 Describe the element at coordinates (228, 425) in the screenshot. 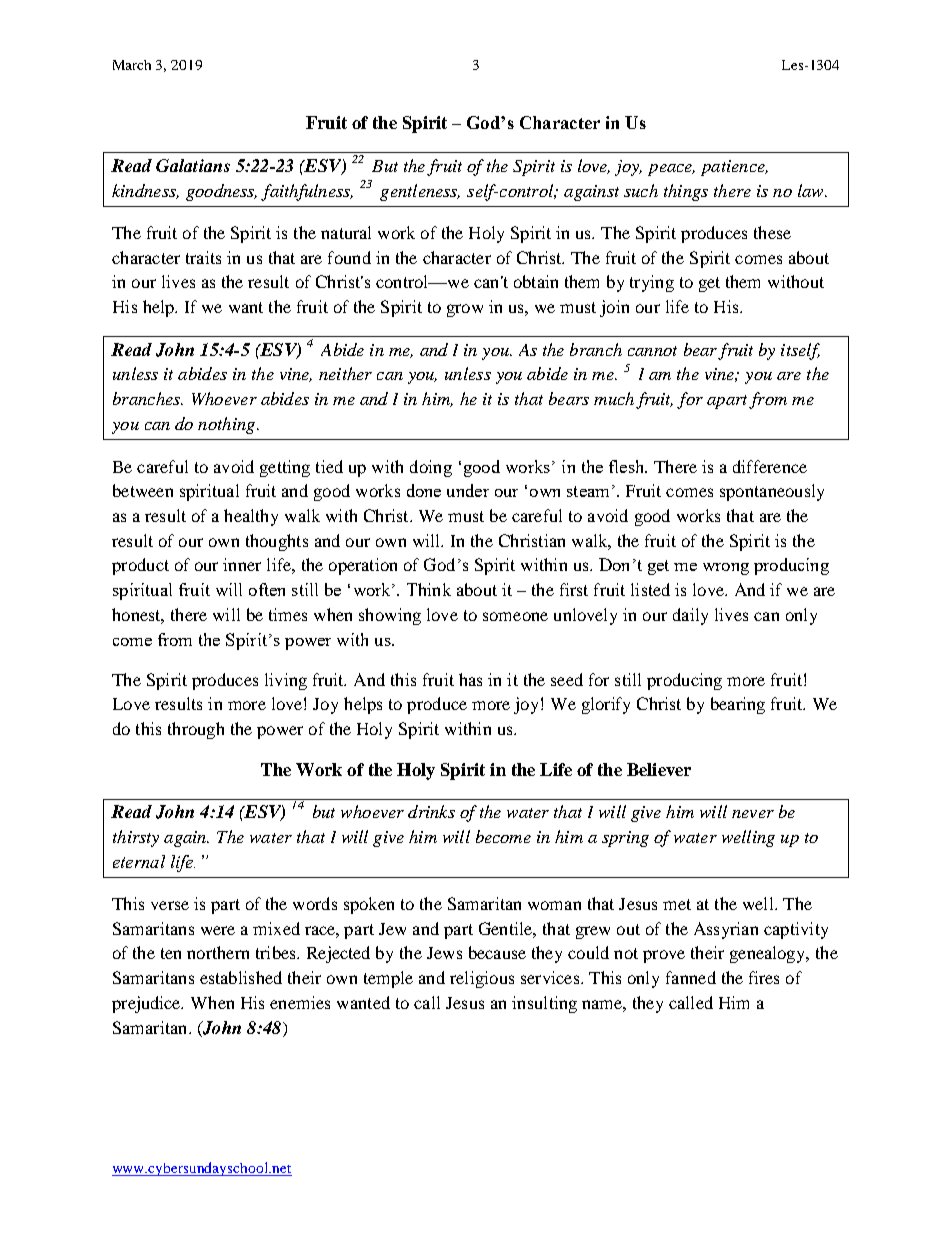

I see `nothing` at that location.
